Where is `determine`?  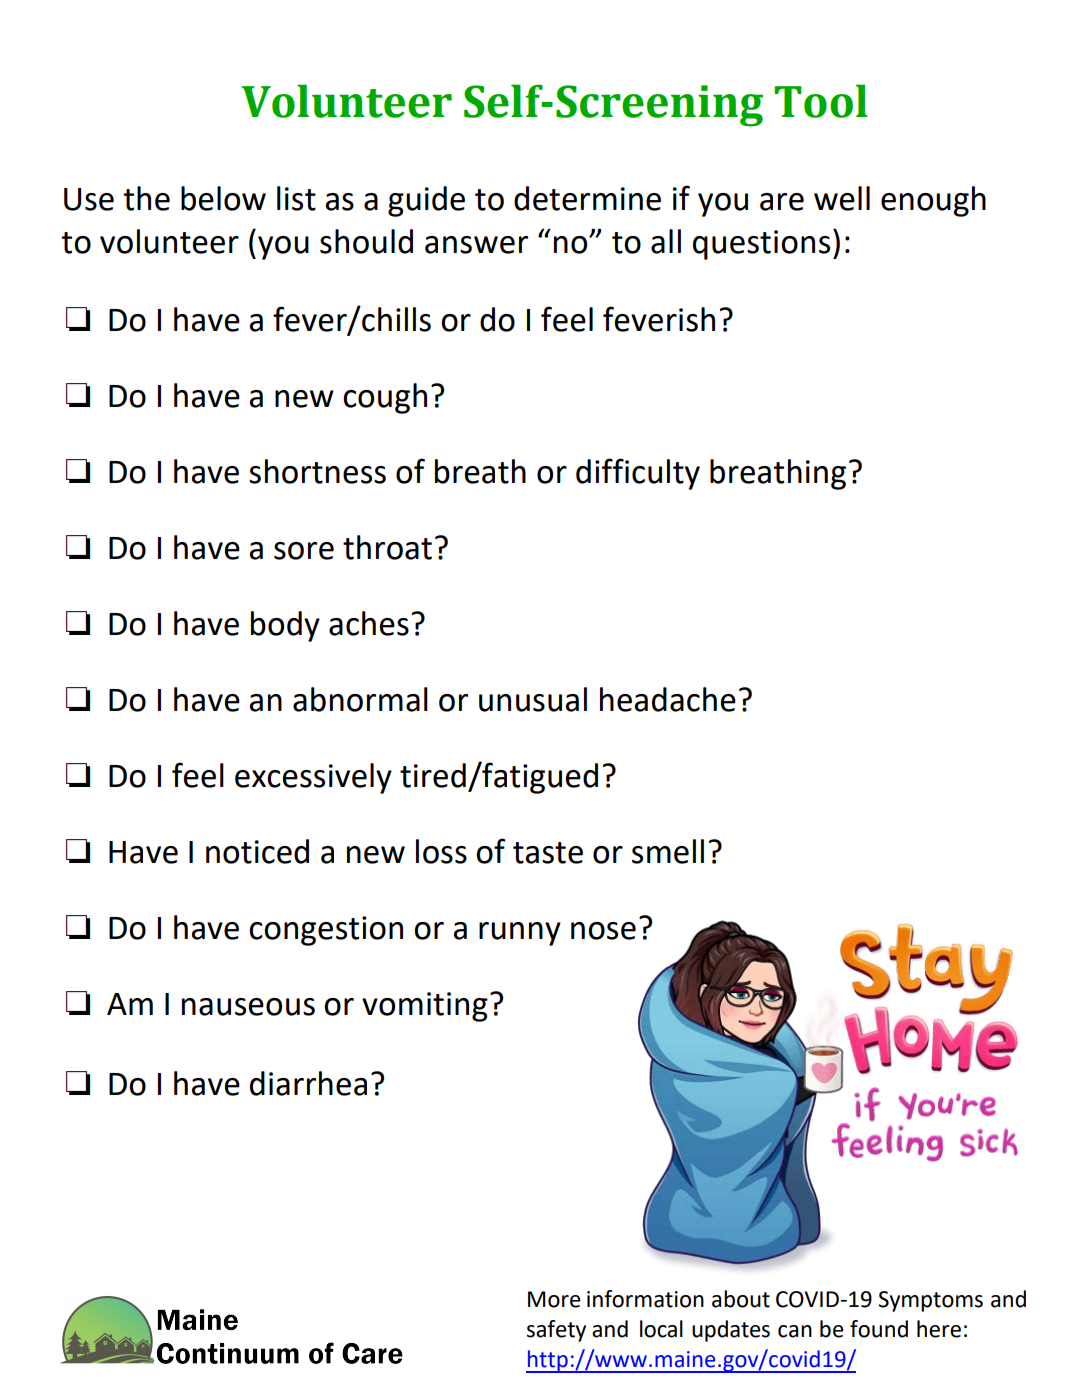
determine is located at coordinates (587, 198).
